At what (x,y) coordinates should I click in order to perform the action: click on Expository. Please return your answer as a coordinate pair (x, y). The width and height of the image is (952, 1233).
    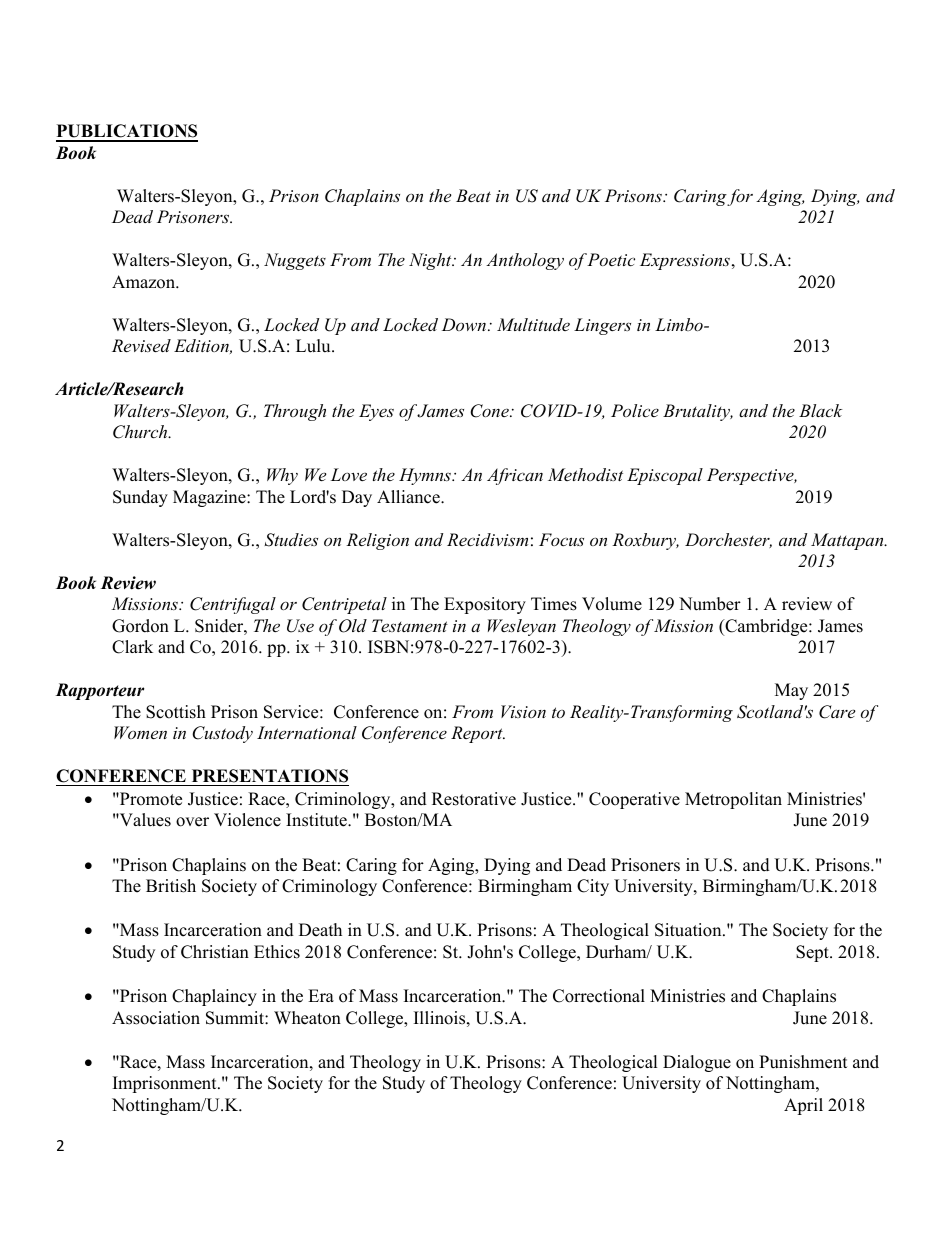
    Looking at the image, I should click on (485, 605).
